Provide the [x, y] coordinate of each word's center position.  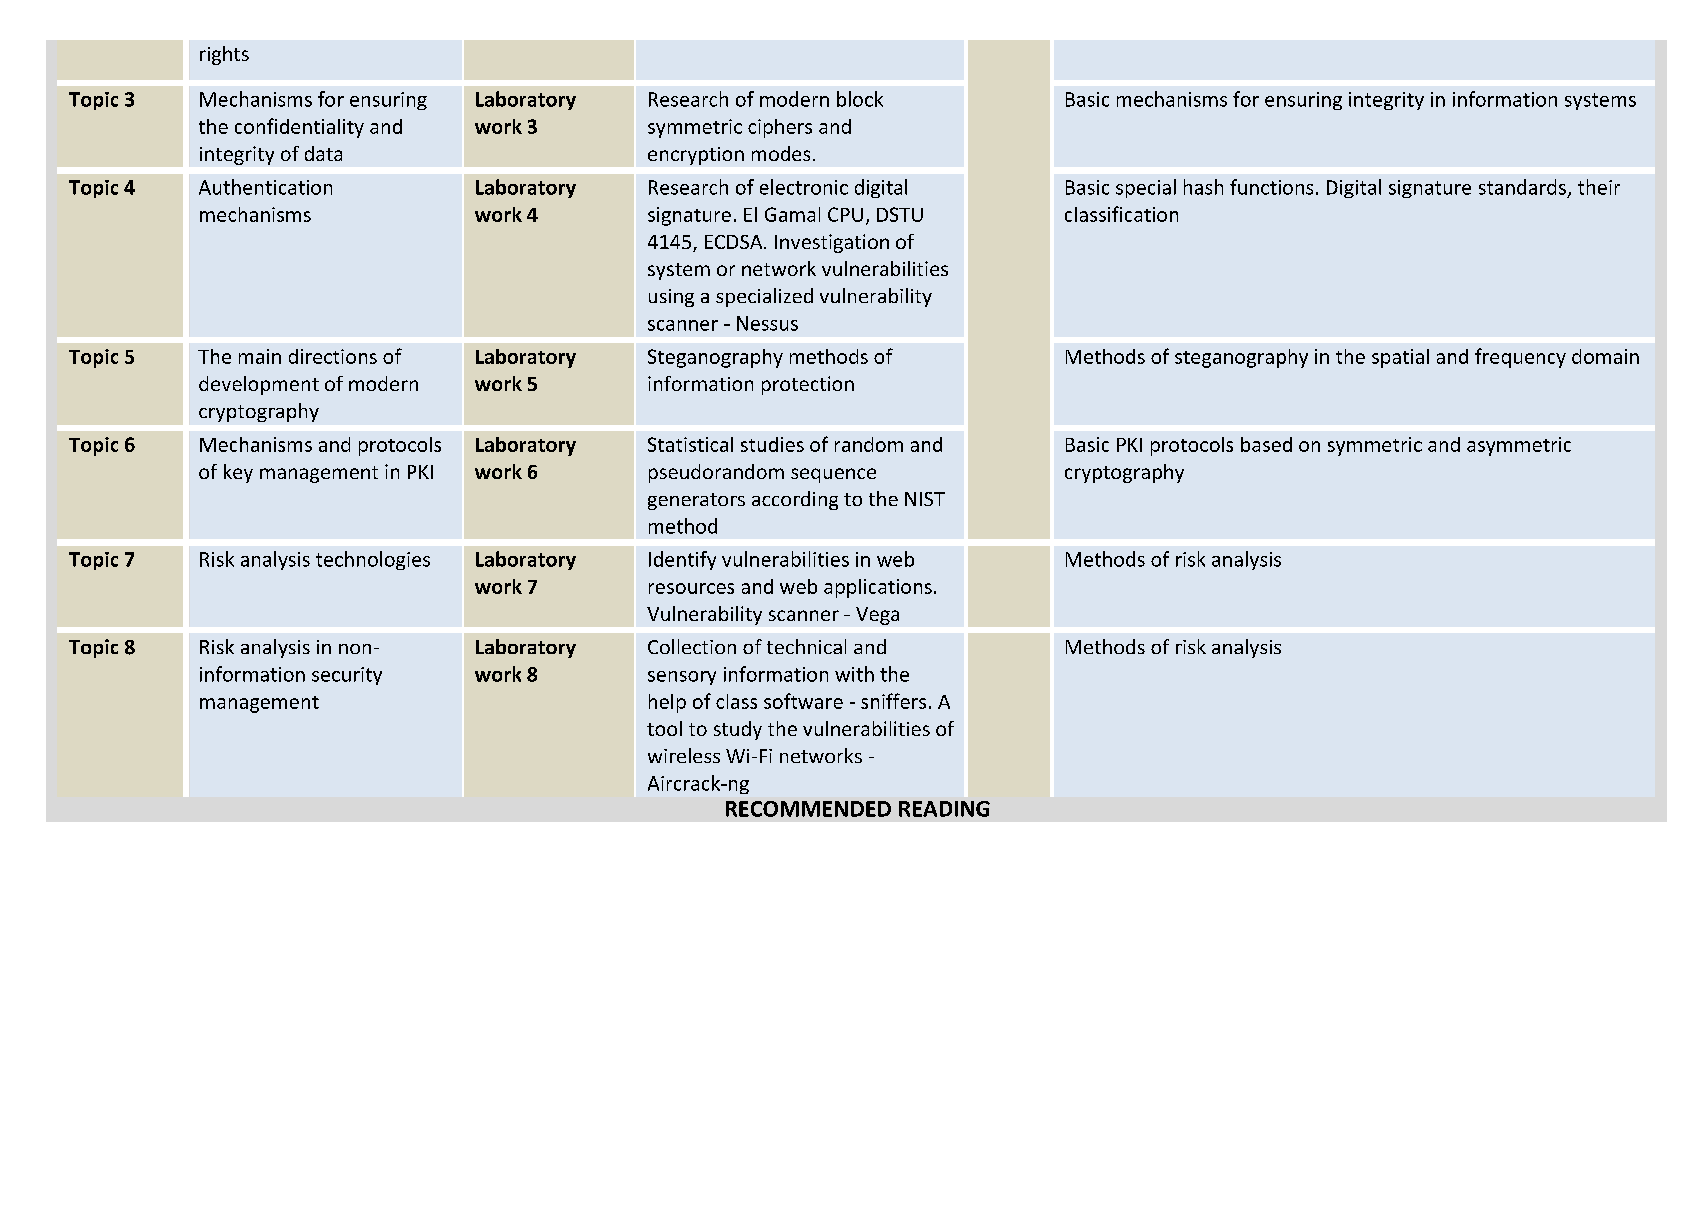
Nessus [767, 323]
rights [224, 55]
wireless [684, 755]
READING [944, 809]
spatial [1400, 358]
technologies [373, 560]
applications [878, 588]
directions [333, 356]
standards [1522, 187]
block [860, 99]
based [1266, 444]
